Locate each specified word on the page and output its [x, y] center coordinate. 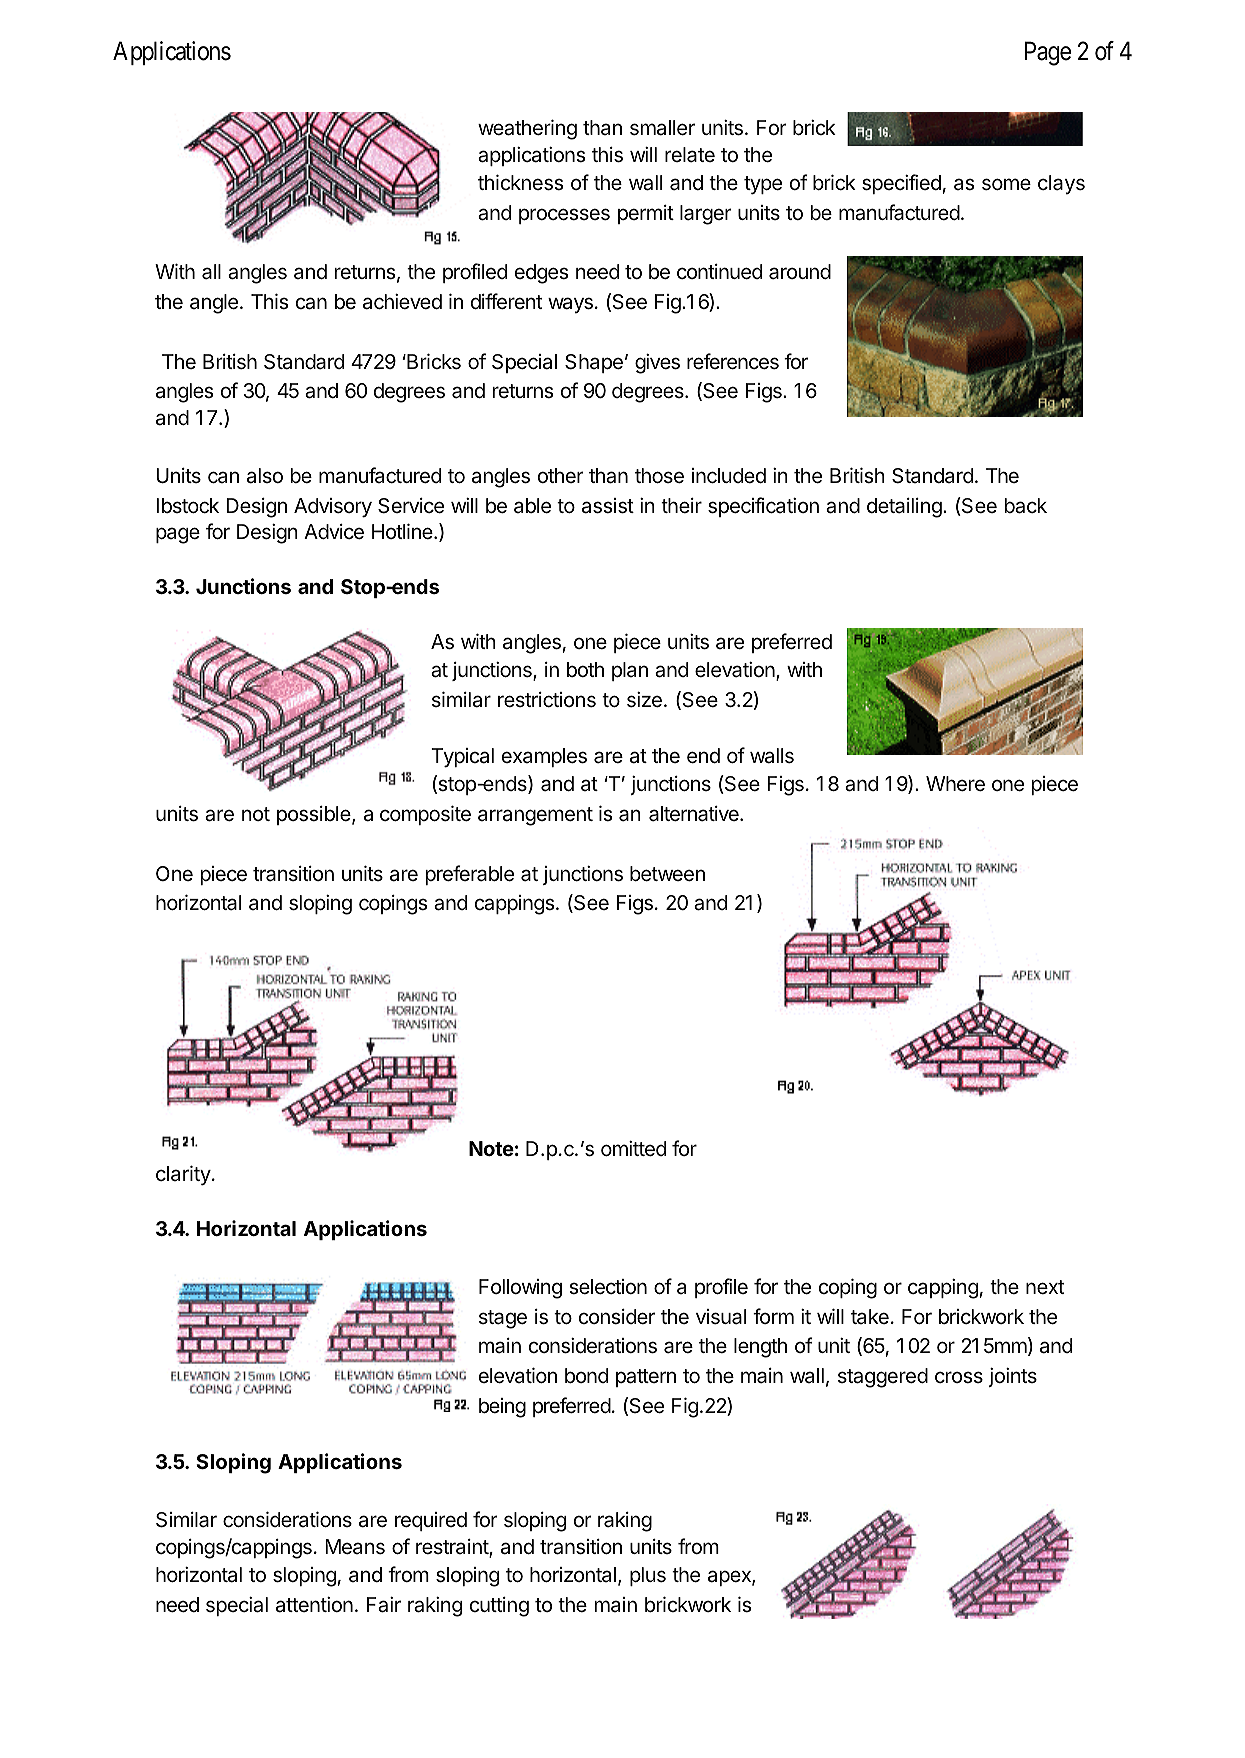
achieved [402, 302]
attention [314, 1605]
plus [648, 1576]
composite [425, 815]
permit [646, 214]
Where [955, 784]
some [1006, 184]
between [667, 874]
